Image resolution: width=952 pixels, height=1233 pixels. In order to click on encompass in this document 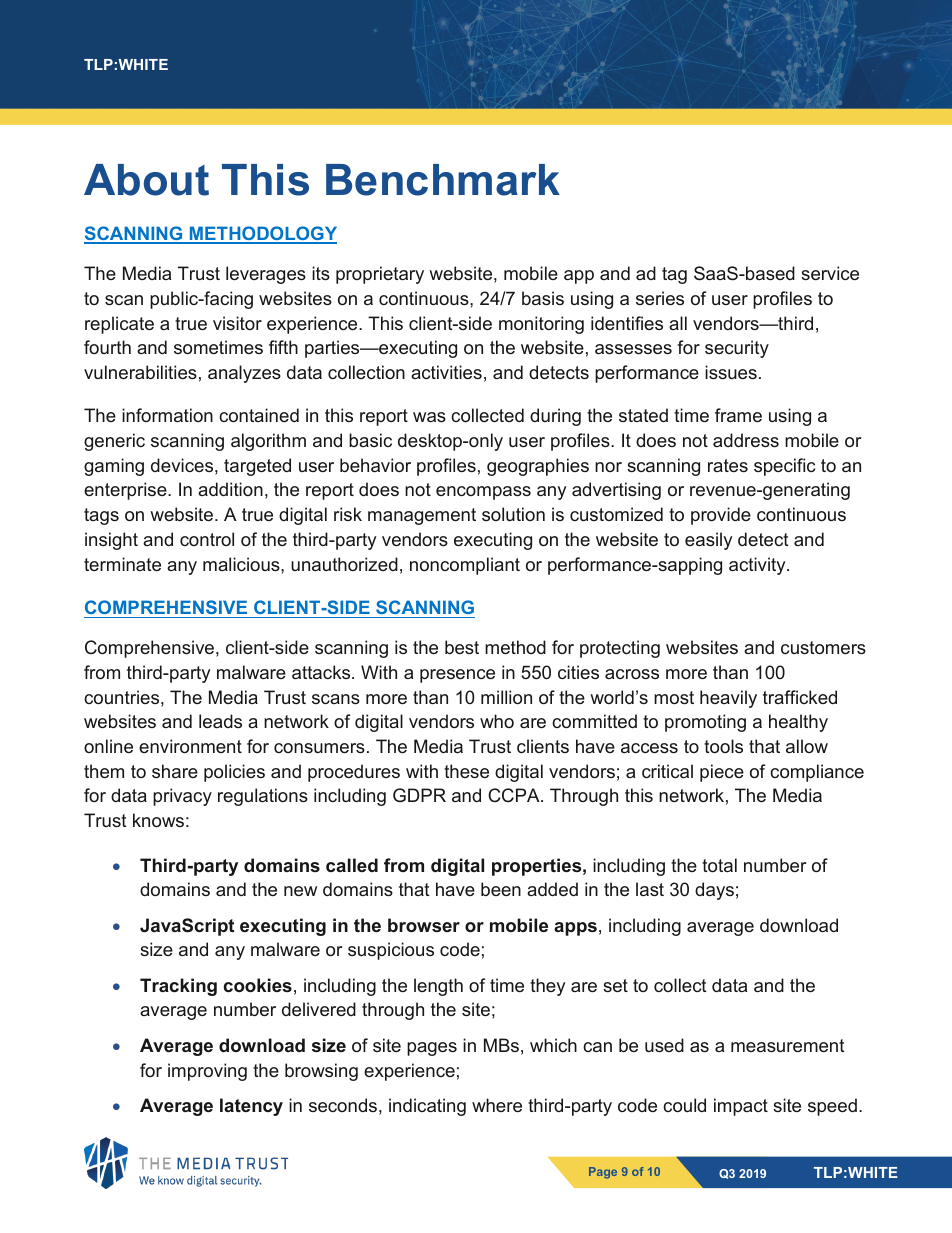, I will do `click(483, 493)`.
